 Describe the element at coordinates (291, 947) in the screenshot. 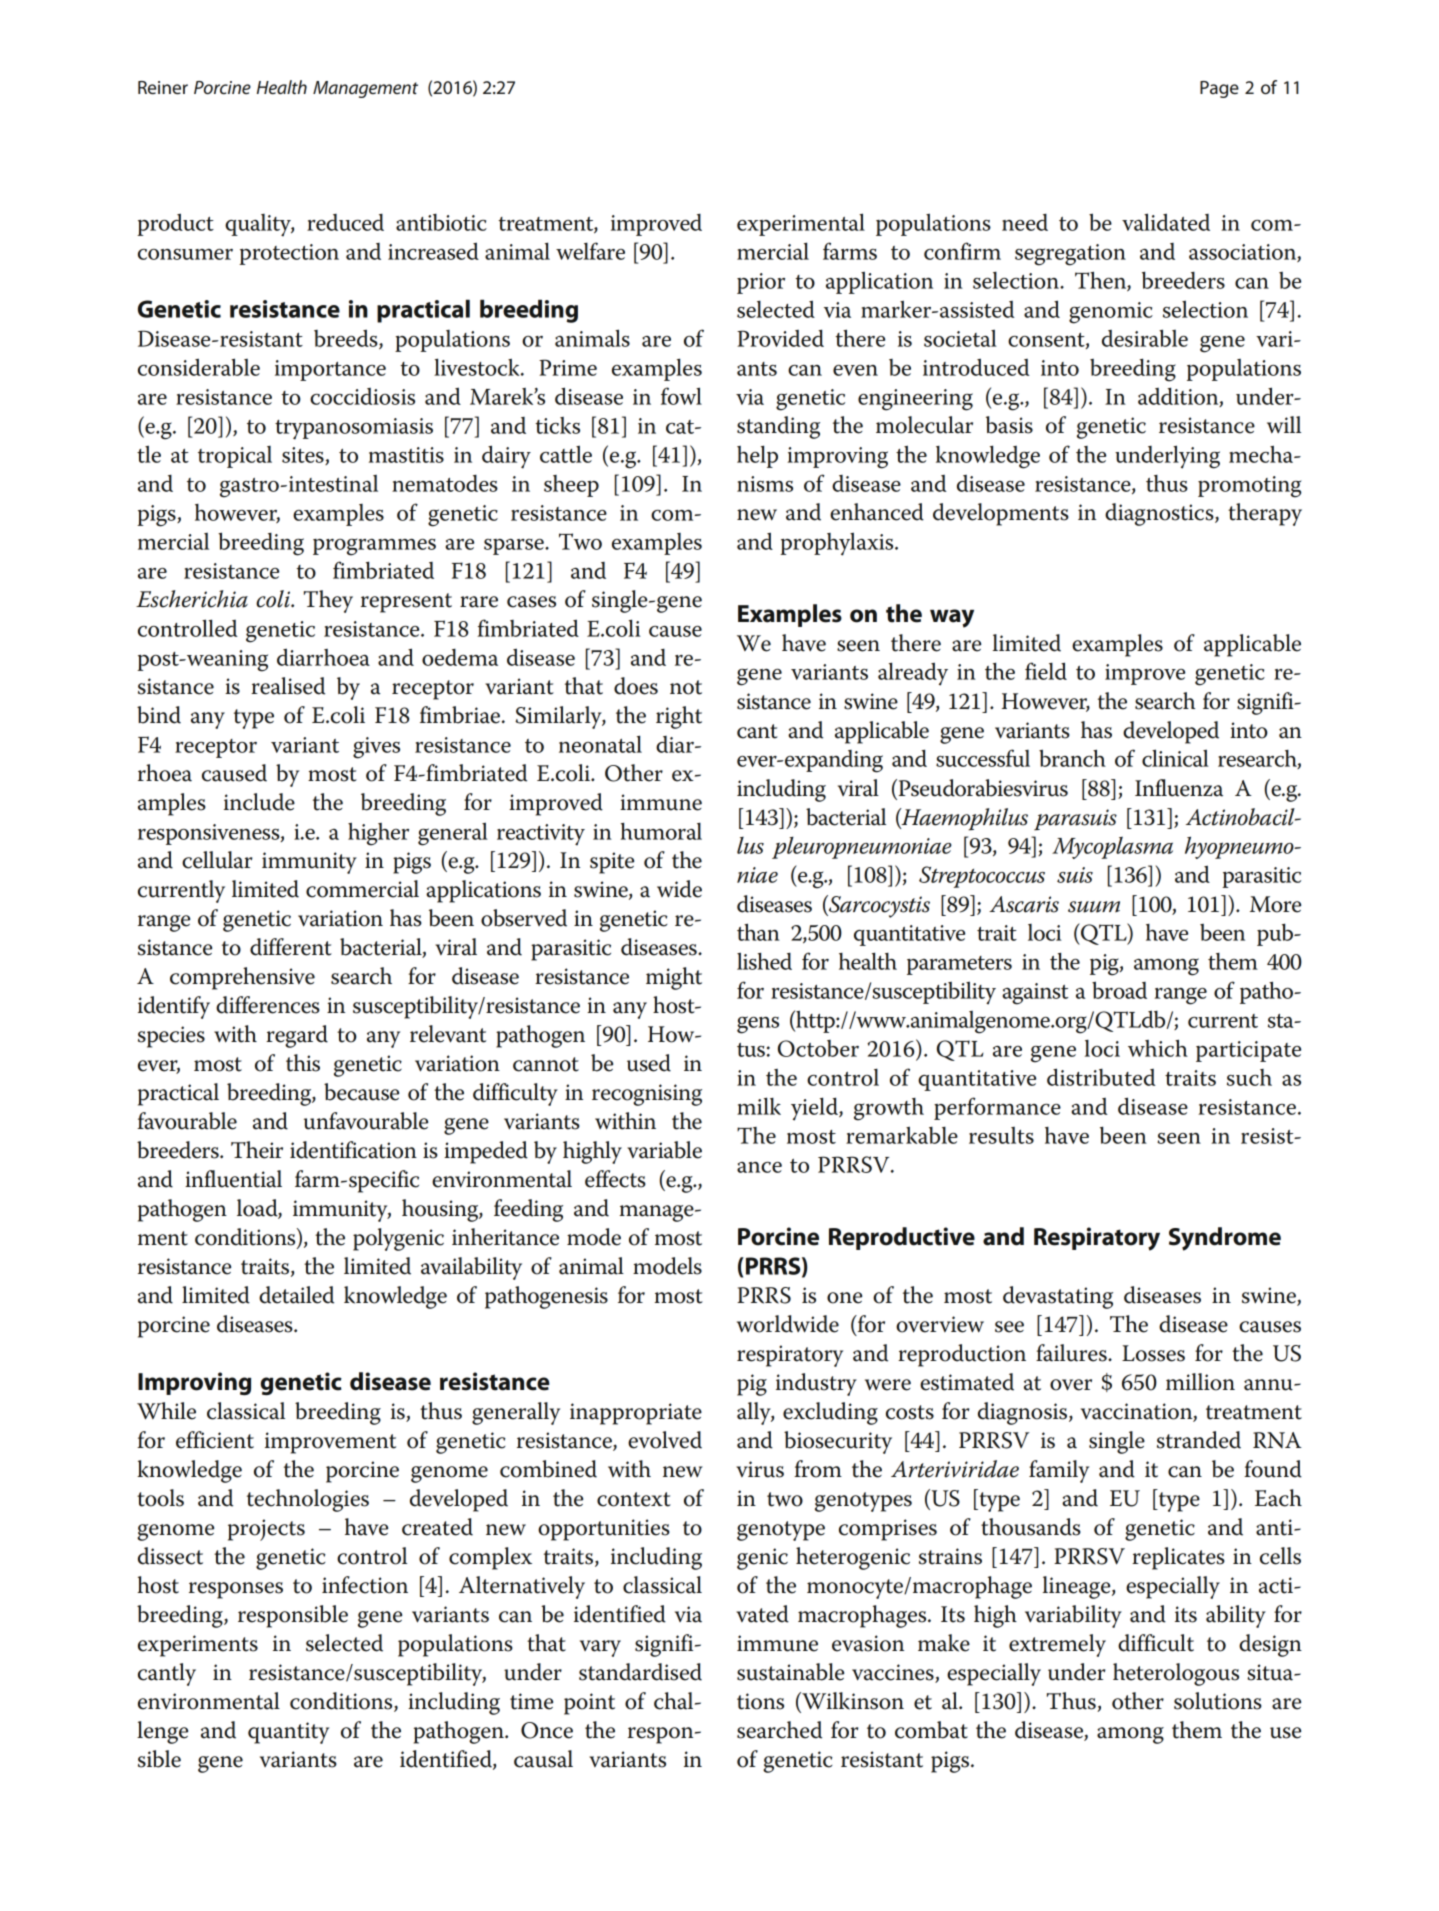

I see `different` at that location.
